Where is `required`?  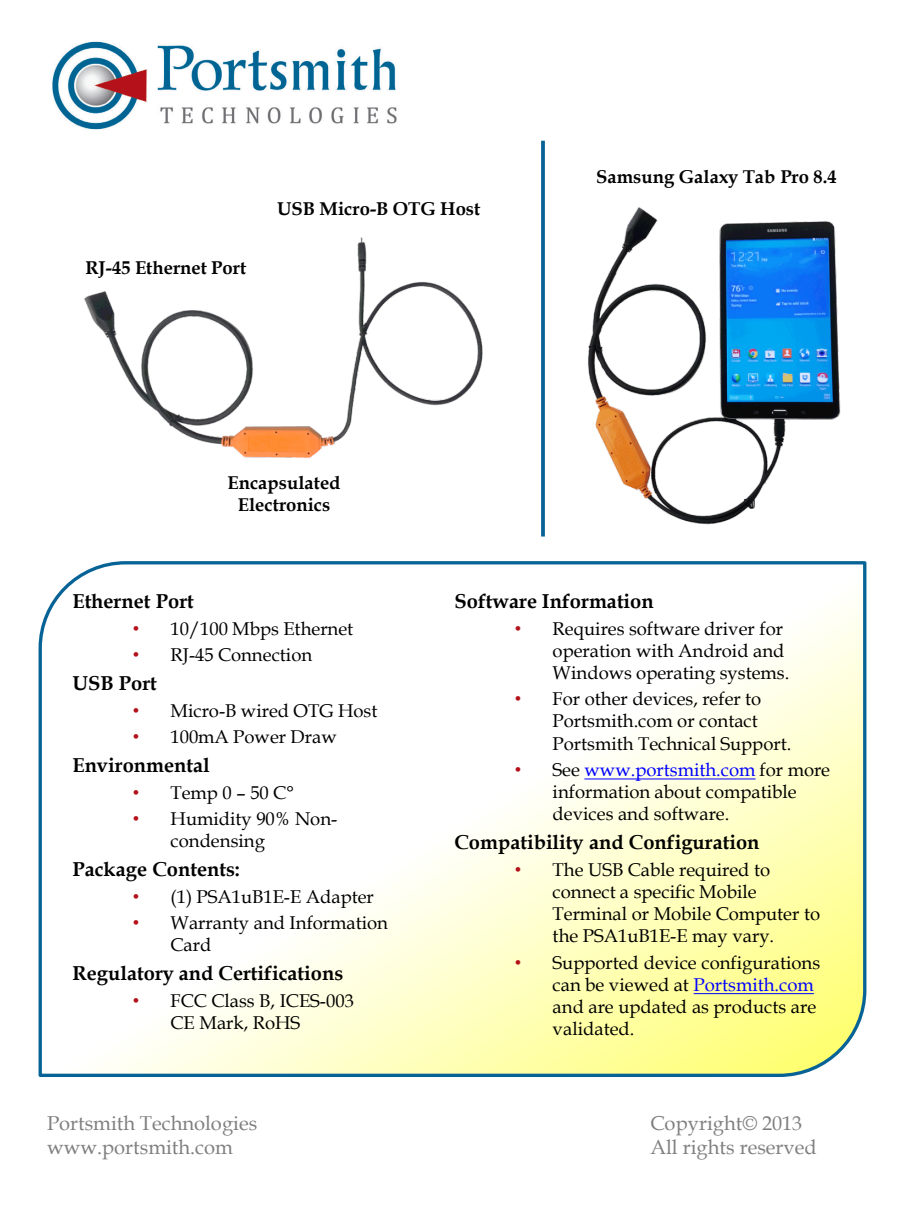 required is located at coordinates (714, 871).
